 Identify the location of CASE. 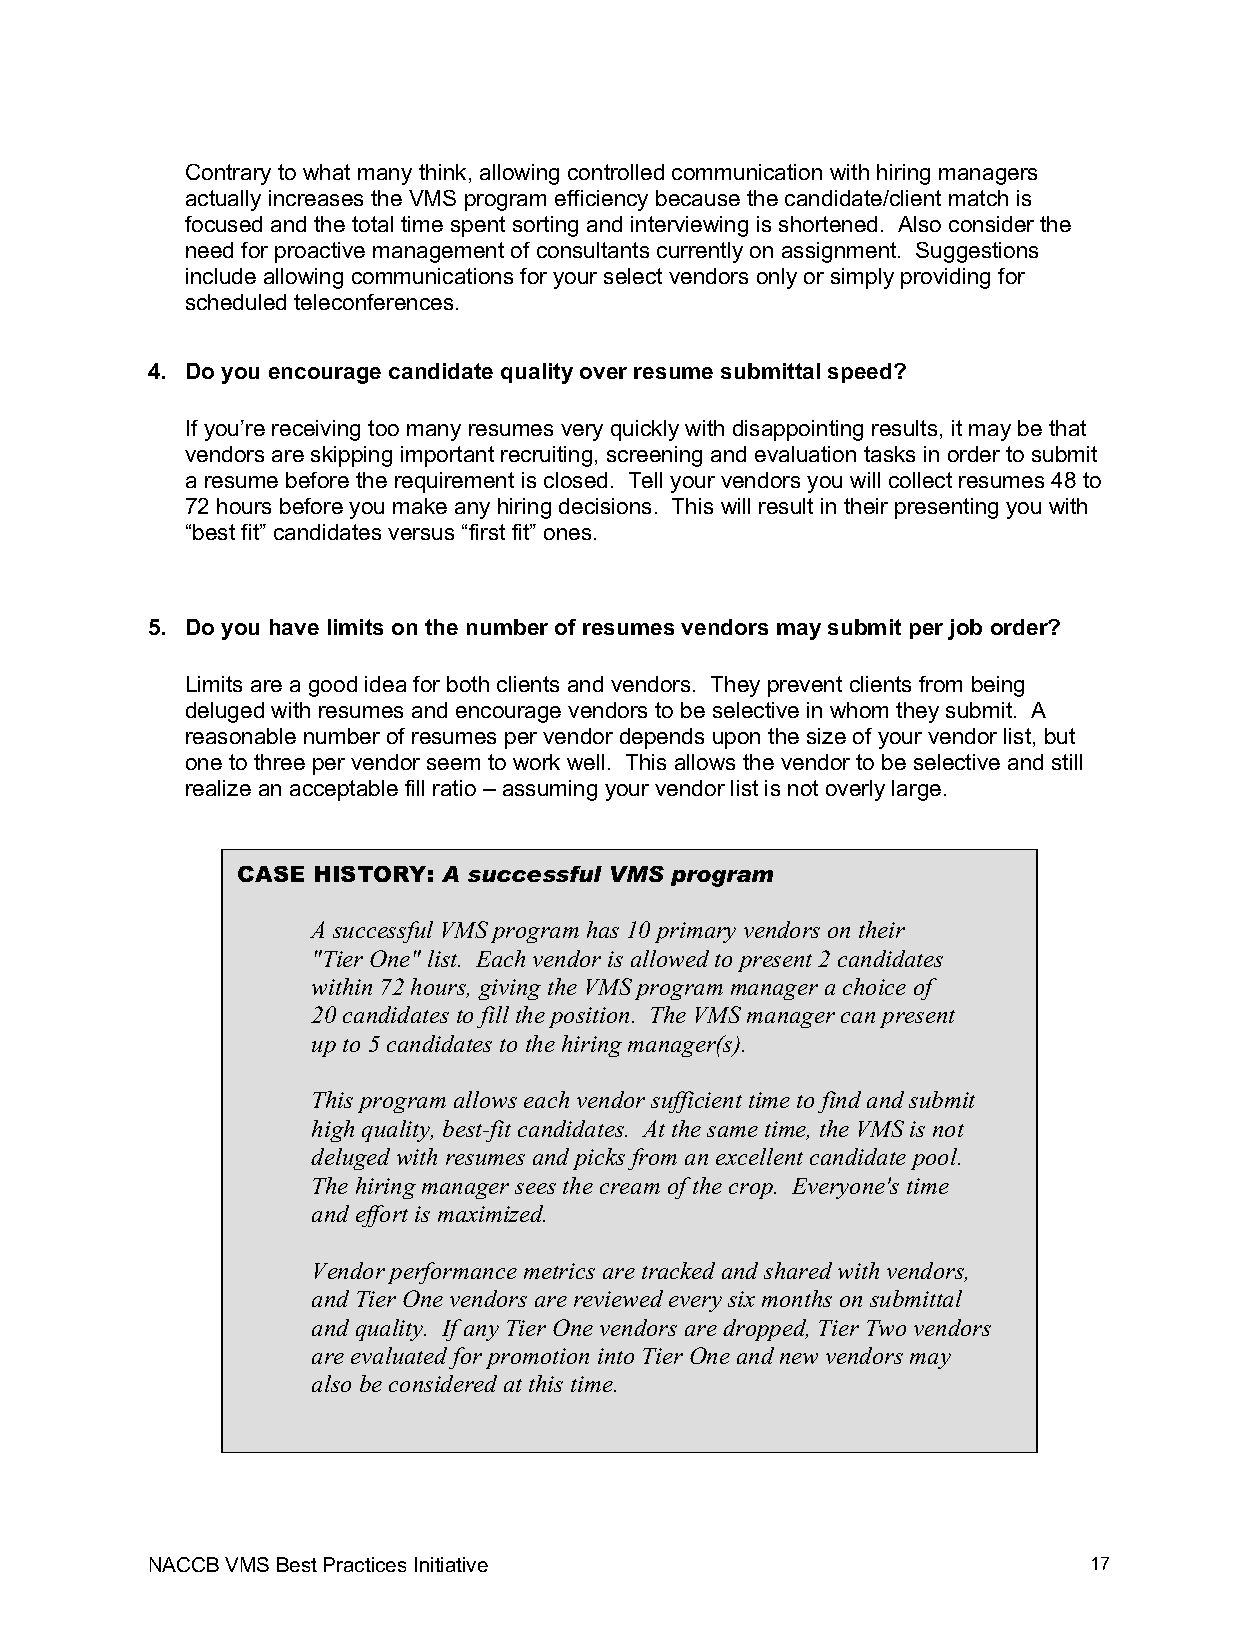
(271, 874).
